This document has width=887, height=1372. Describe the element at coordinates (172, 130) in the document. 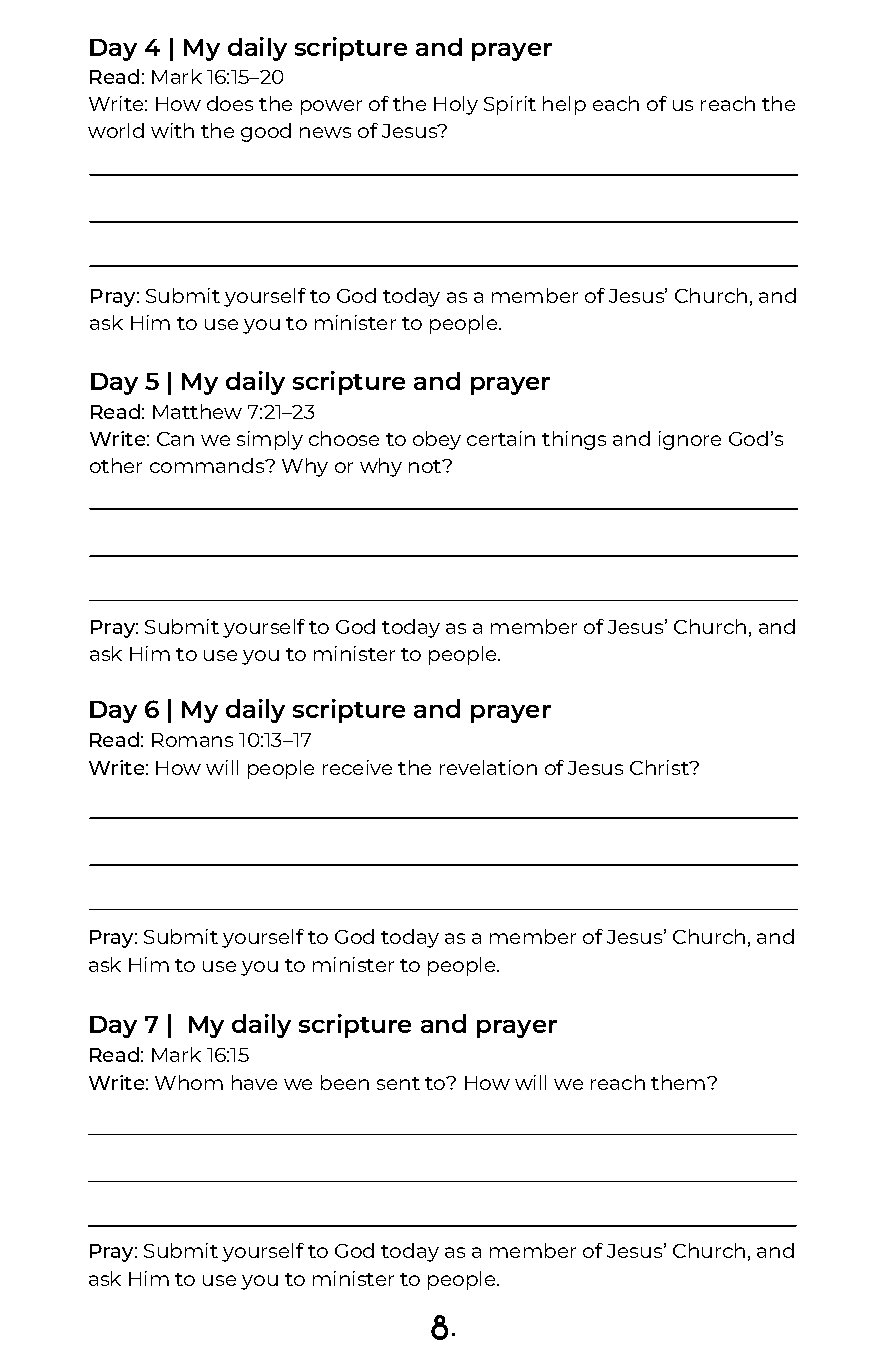

I see `with` at that location.
